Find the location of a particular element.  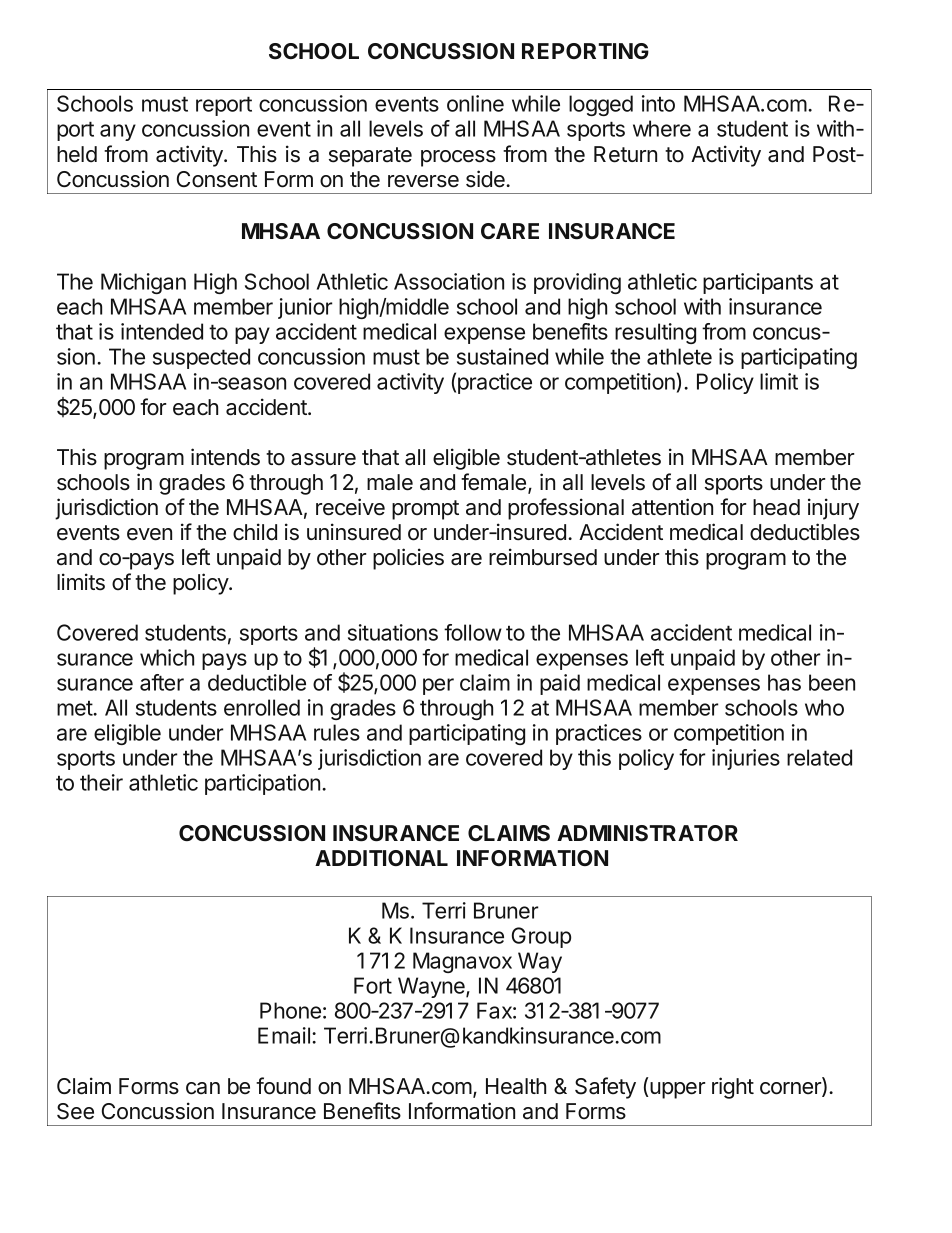

their is located at coordinates (101, 782).
